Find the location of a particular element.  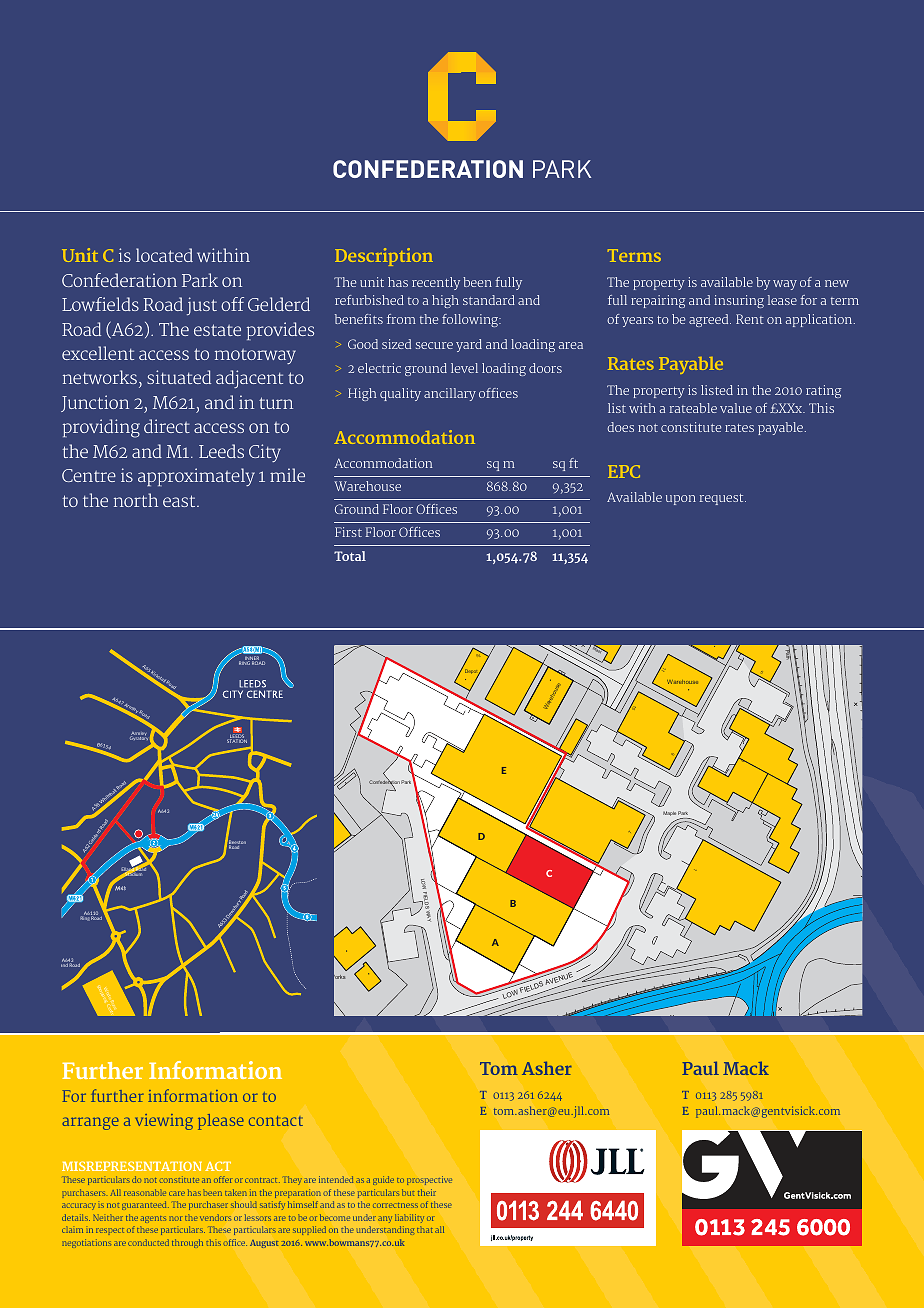

Rent is located at coordinates (750, 319).
